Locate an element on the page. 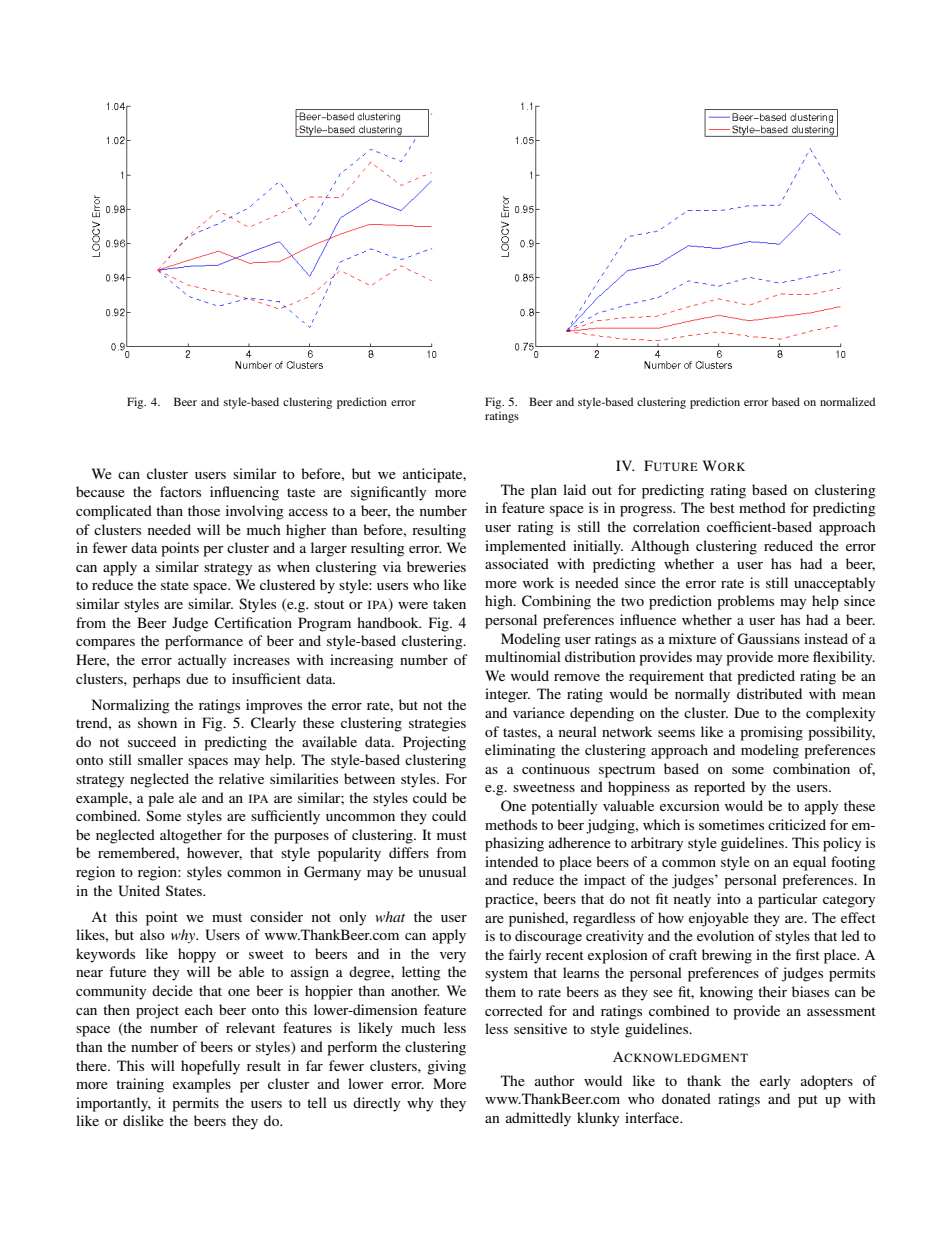  normalized is located at coordinates (847, 401).
